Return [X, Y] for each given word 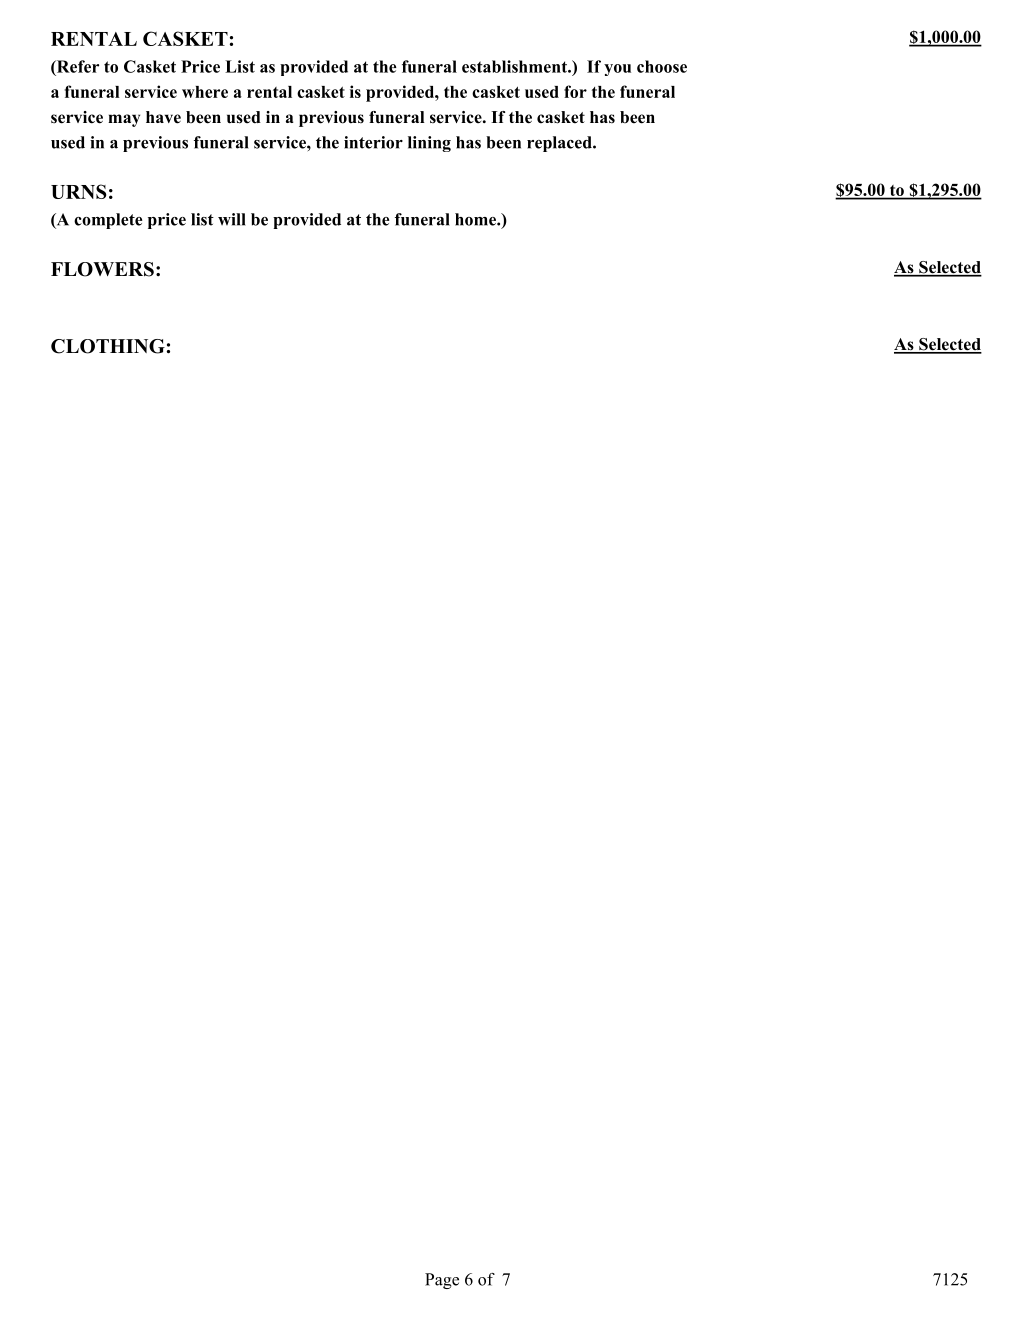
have [163, 117]
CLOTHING [108, 346]
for [575, 91]
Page [442, 1281]
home [476, 219]
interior [373, 142]
